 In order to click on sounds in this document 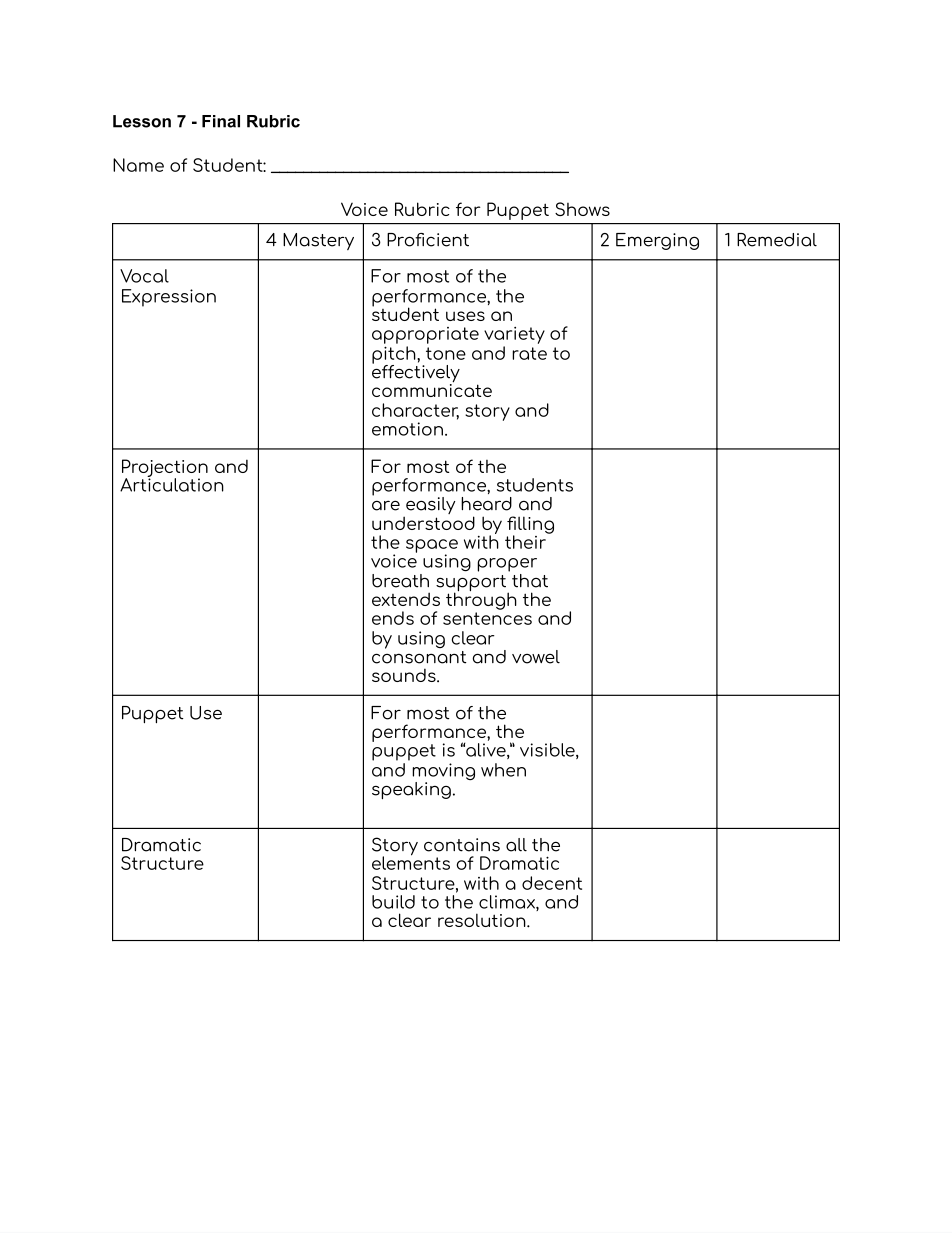, I will do `click(405, 675)`.
